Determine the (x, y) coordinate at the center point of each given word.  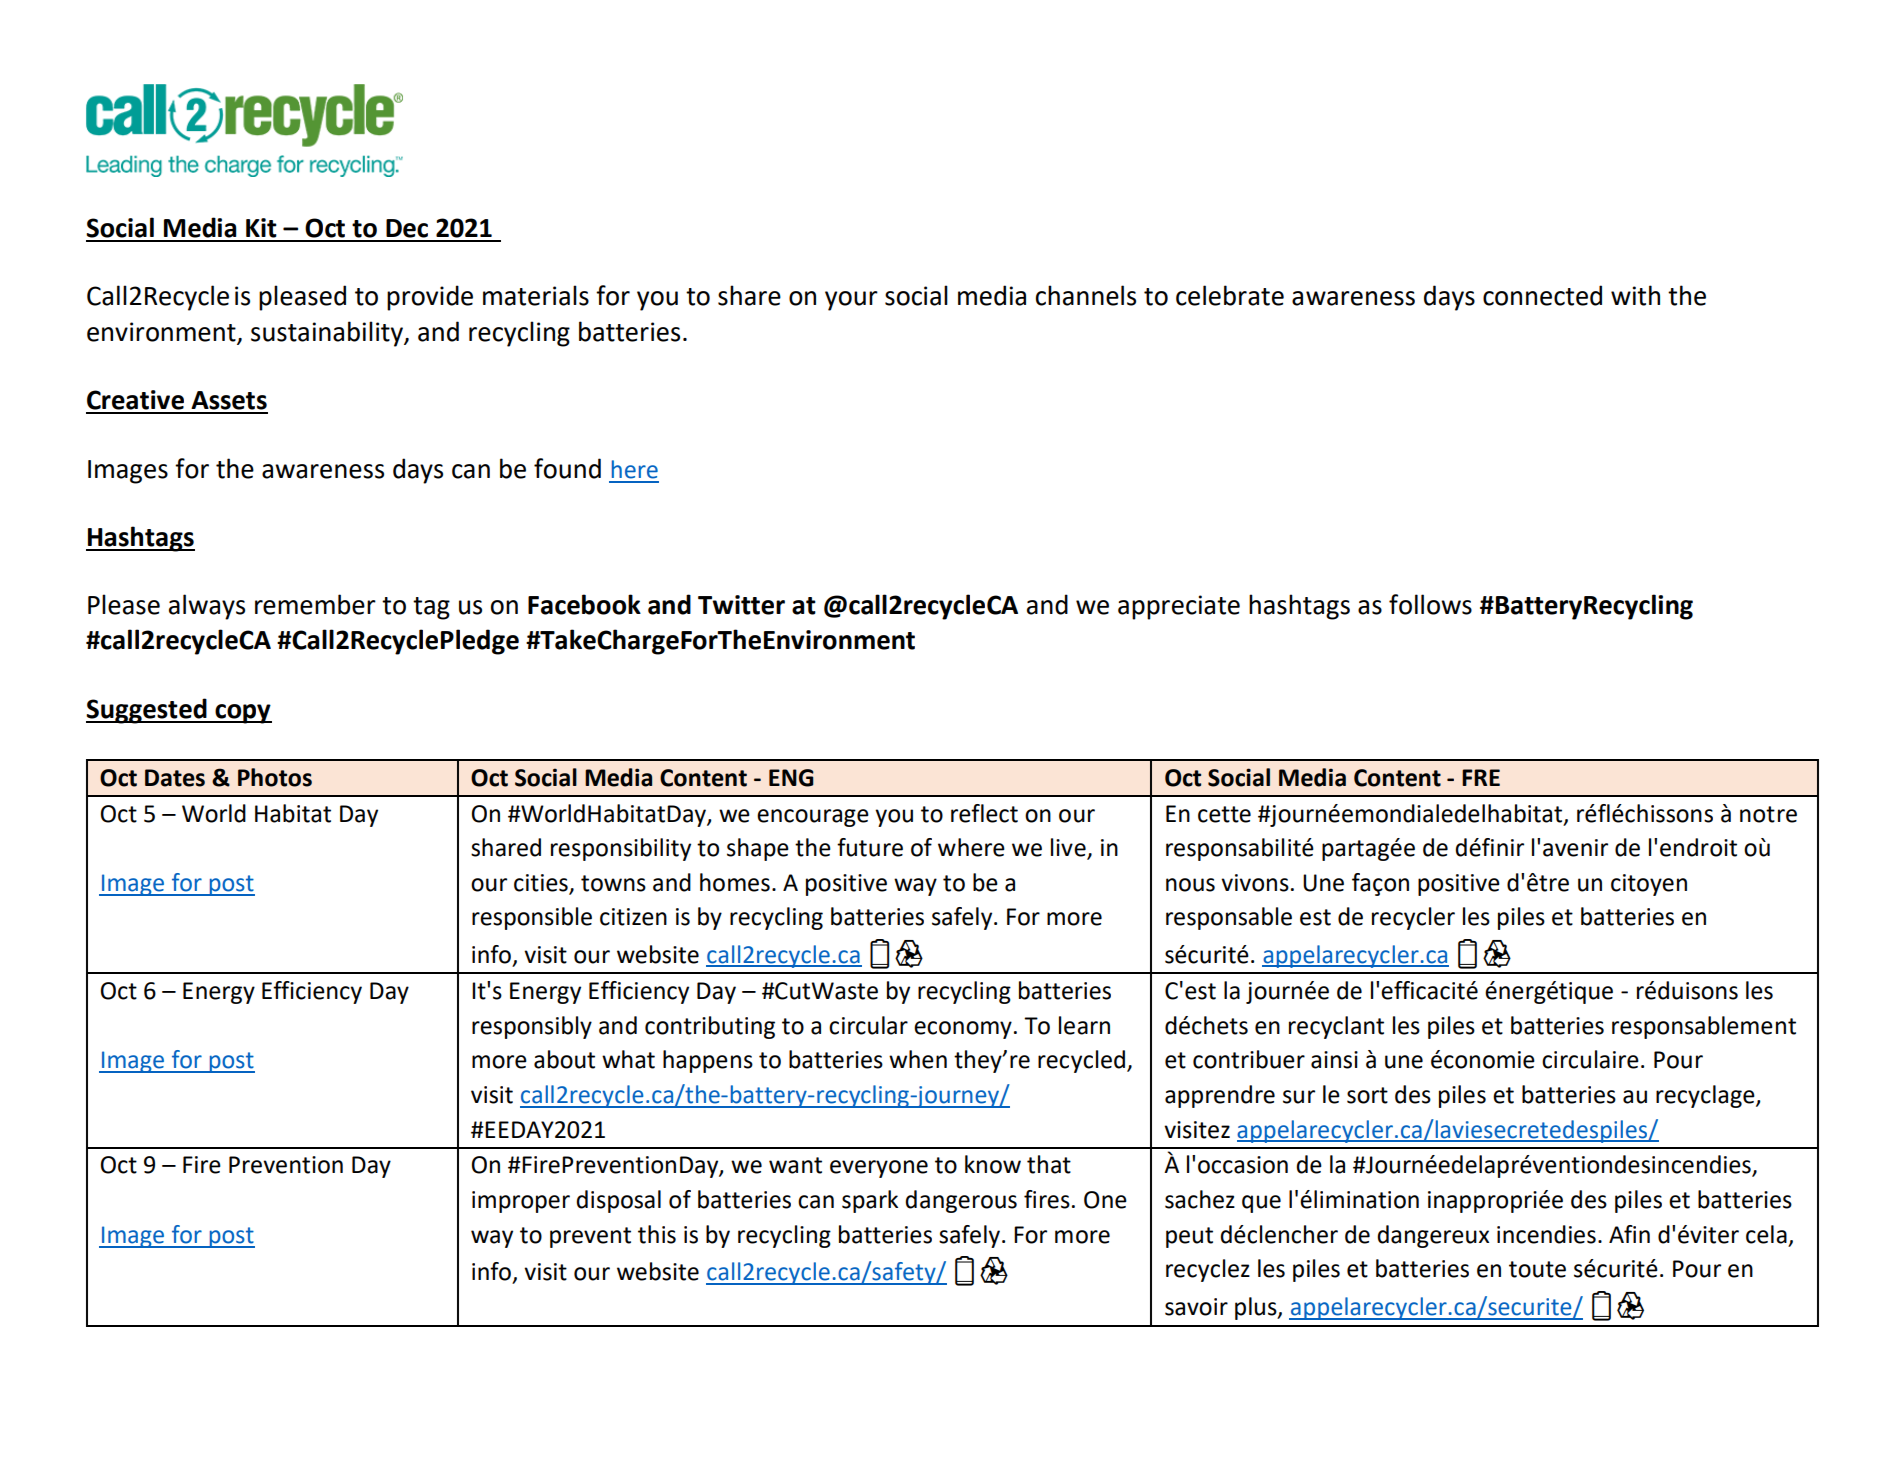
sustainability (328, 334)
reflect (984, 813)
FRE (1481, 777)
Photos (275, 777)
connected (1542, 295)
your (851, 301)
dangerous (961, 1201)
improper (521, 1202)
